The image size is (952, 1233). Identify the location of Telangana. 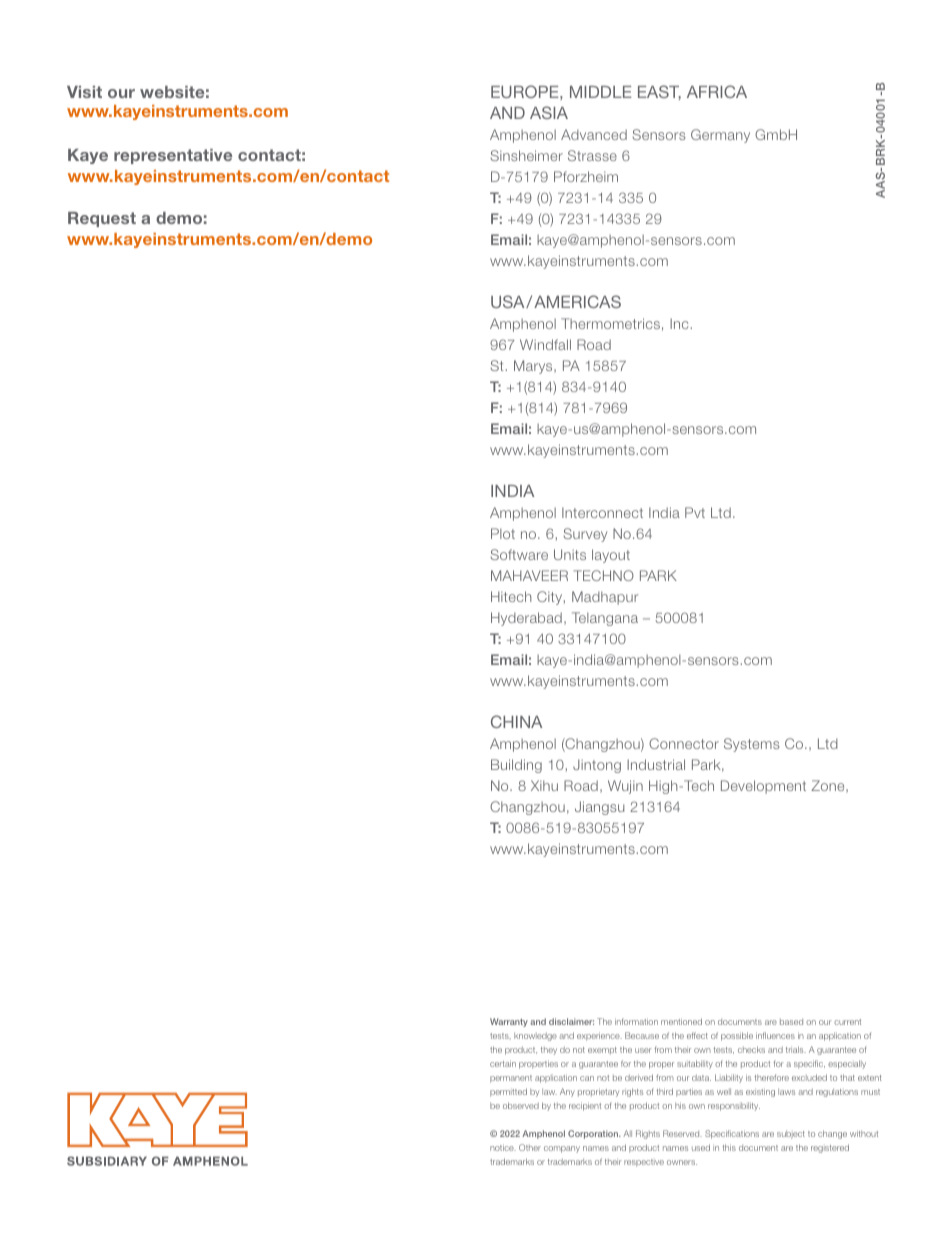
(605, 619).
